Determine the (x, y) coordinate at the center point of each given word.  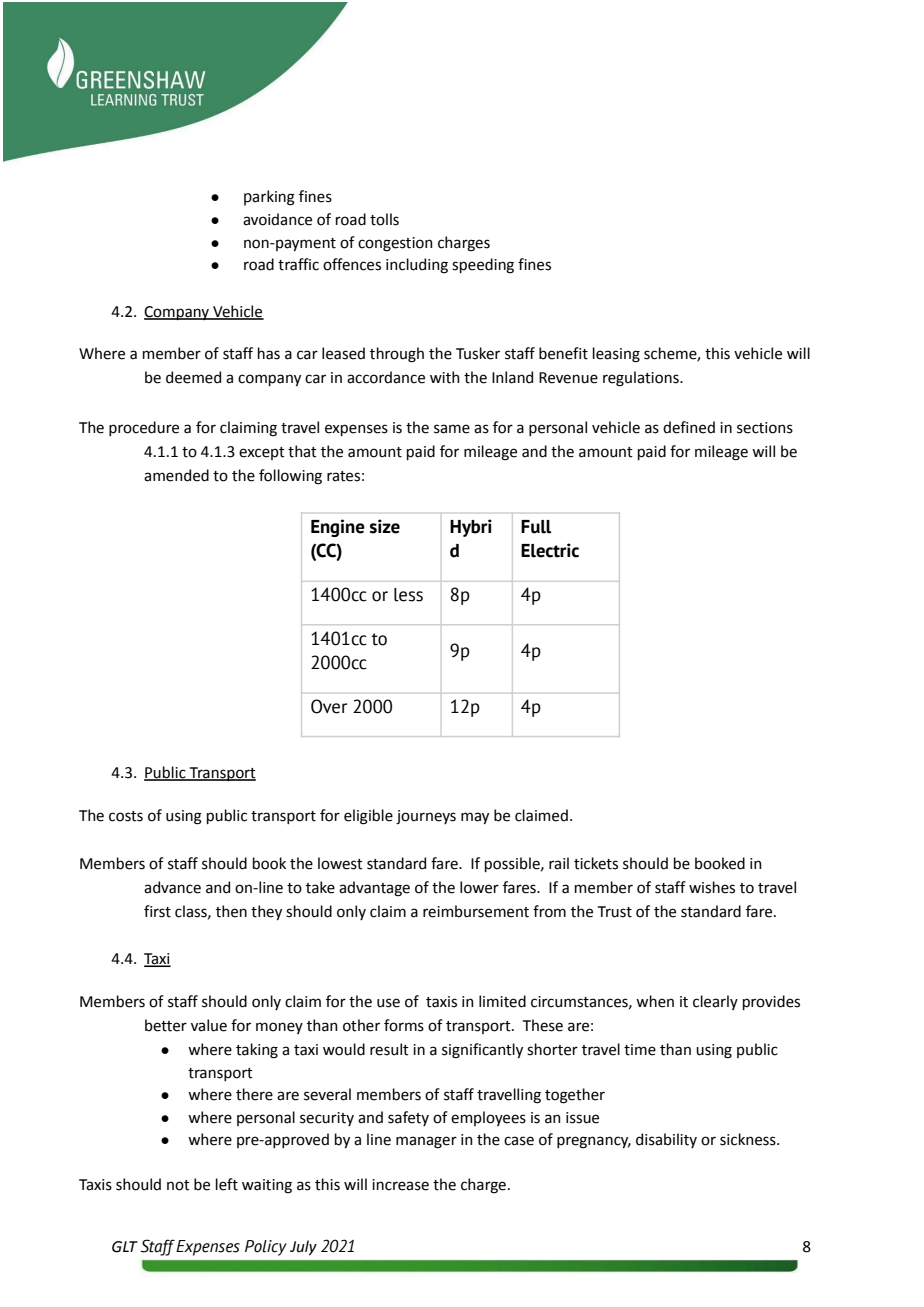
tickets (596, 863)
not (178, 1185)
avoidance (277, 219)
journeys (426, 817)
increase (400, 1185)
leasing (616, 355)
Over (329, 706)
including (417, 266)
